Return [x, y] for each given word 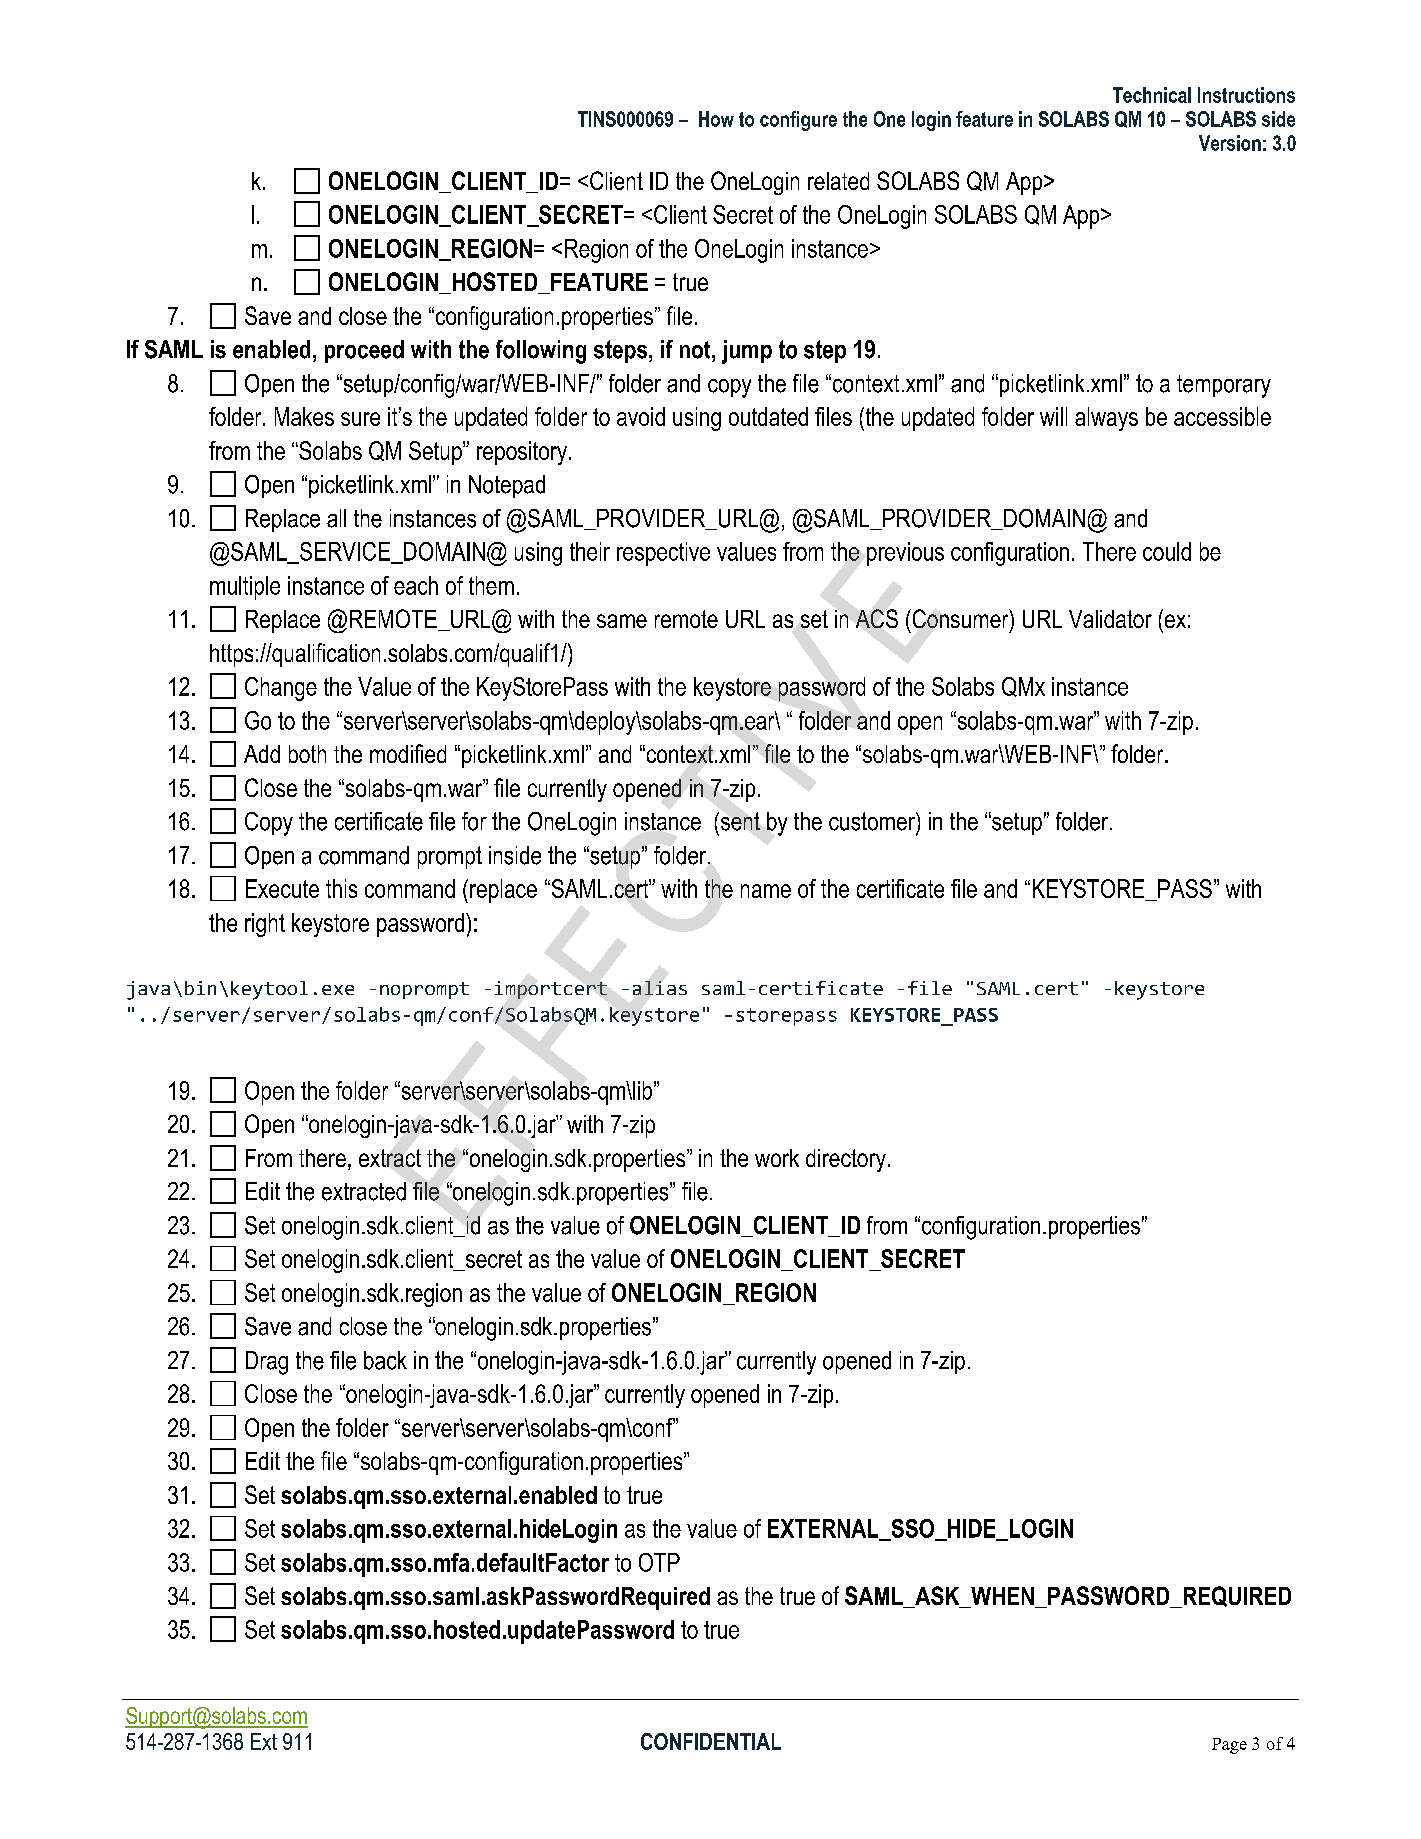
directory [846, 1160]
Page [1229, 1746]
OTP [659, 1562]
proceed [364, 351]
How [716, 119]
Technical [1152, 95]
